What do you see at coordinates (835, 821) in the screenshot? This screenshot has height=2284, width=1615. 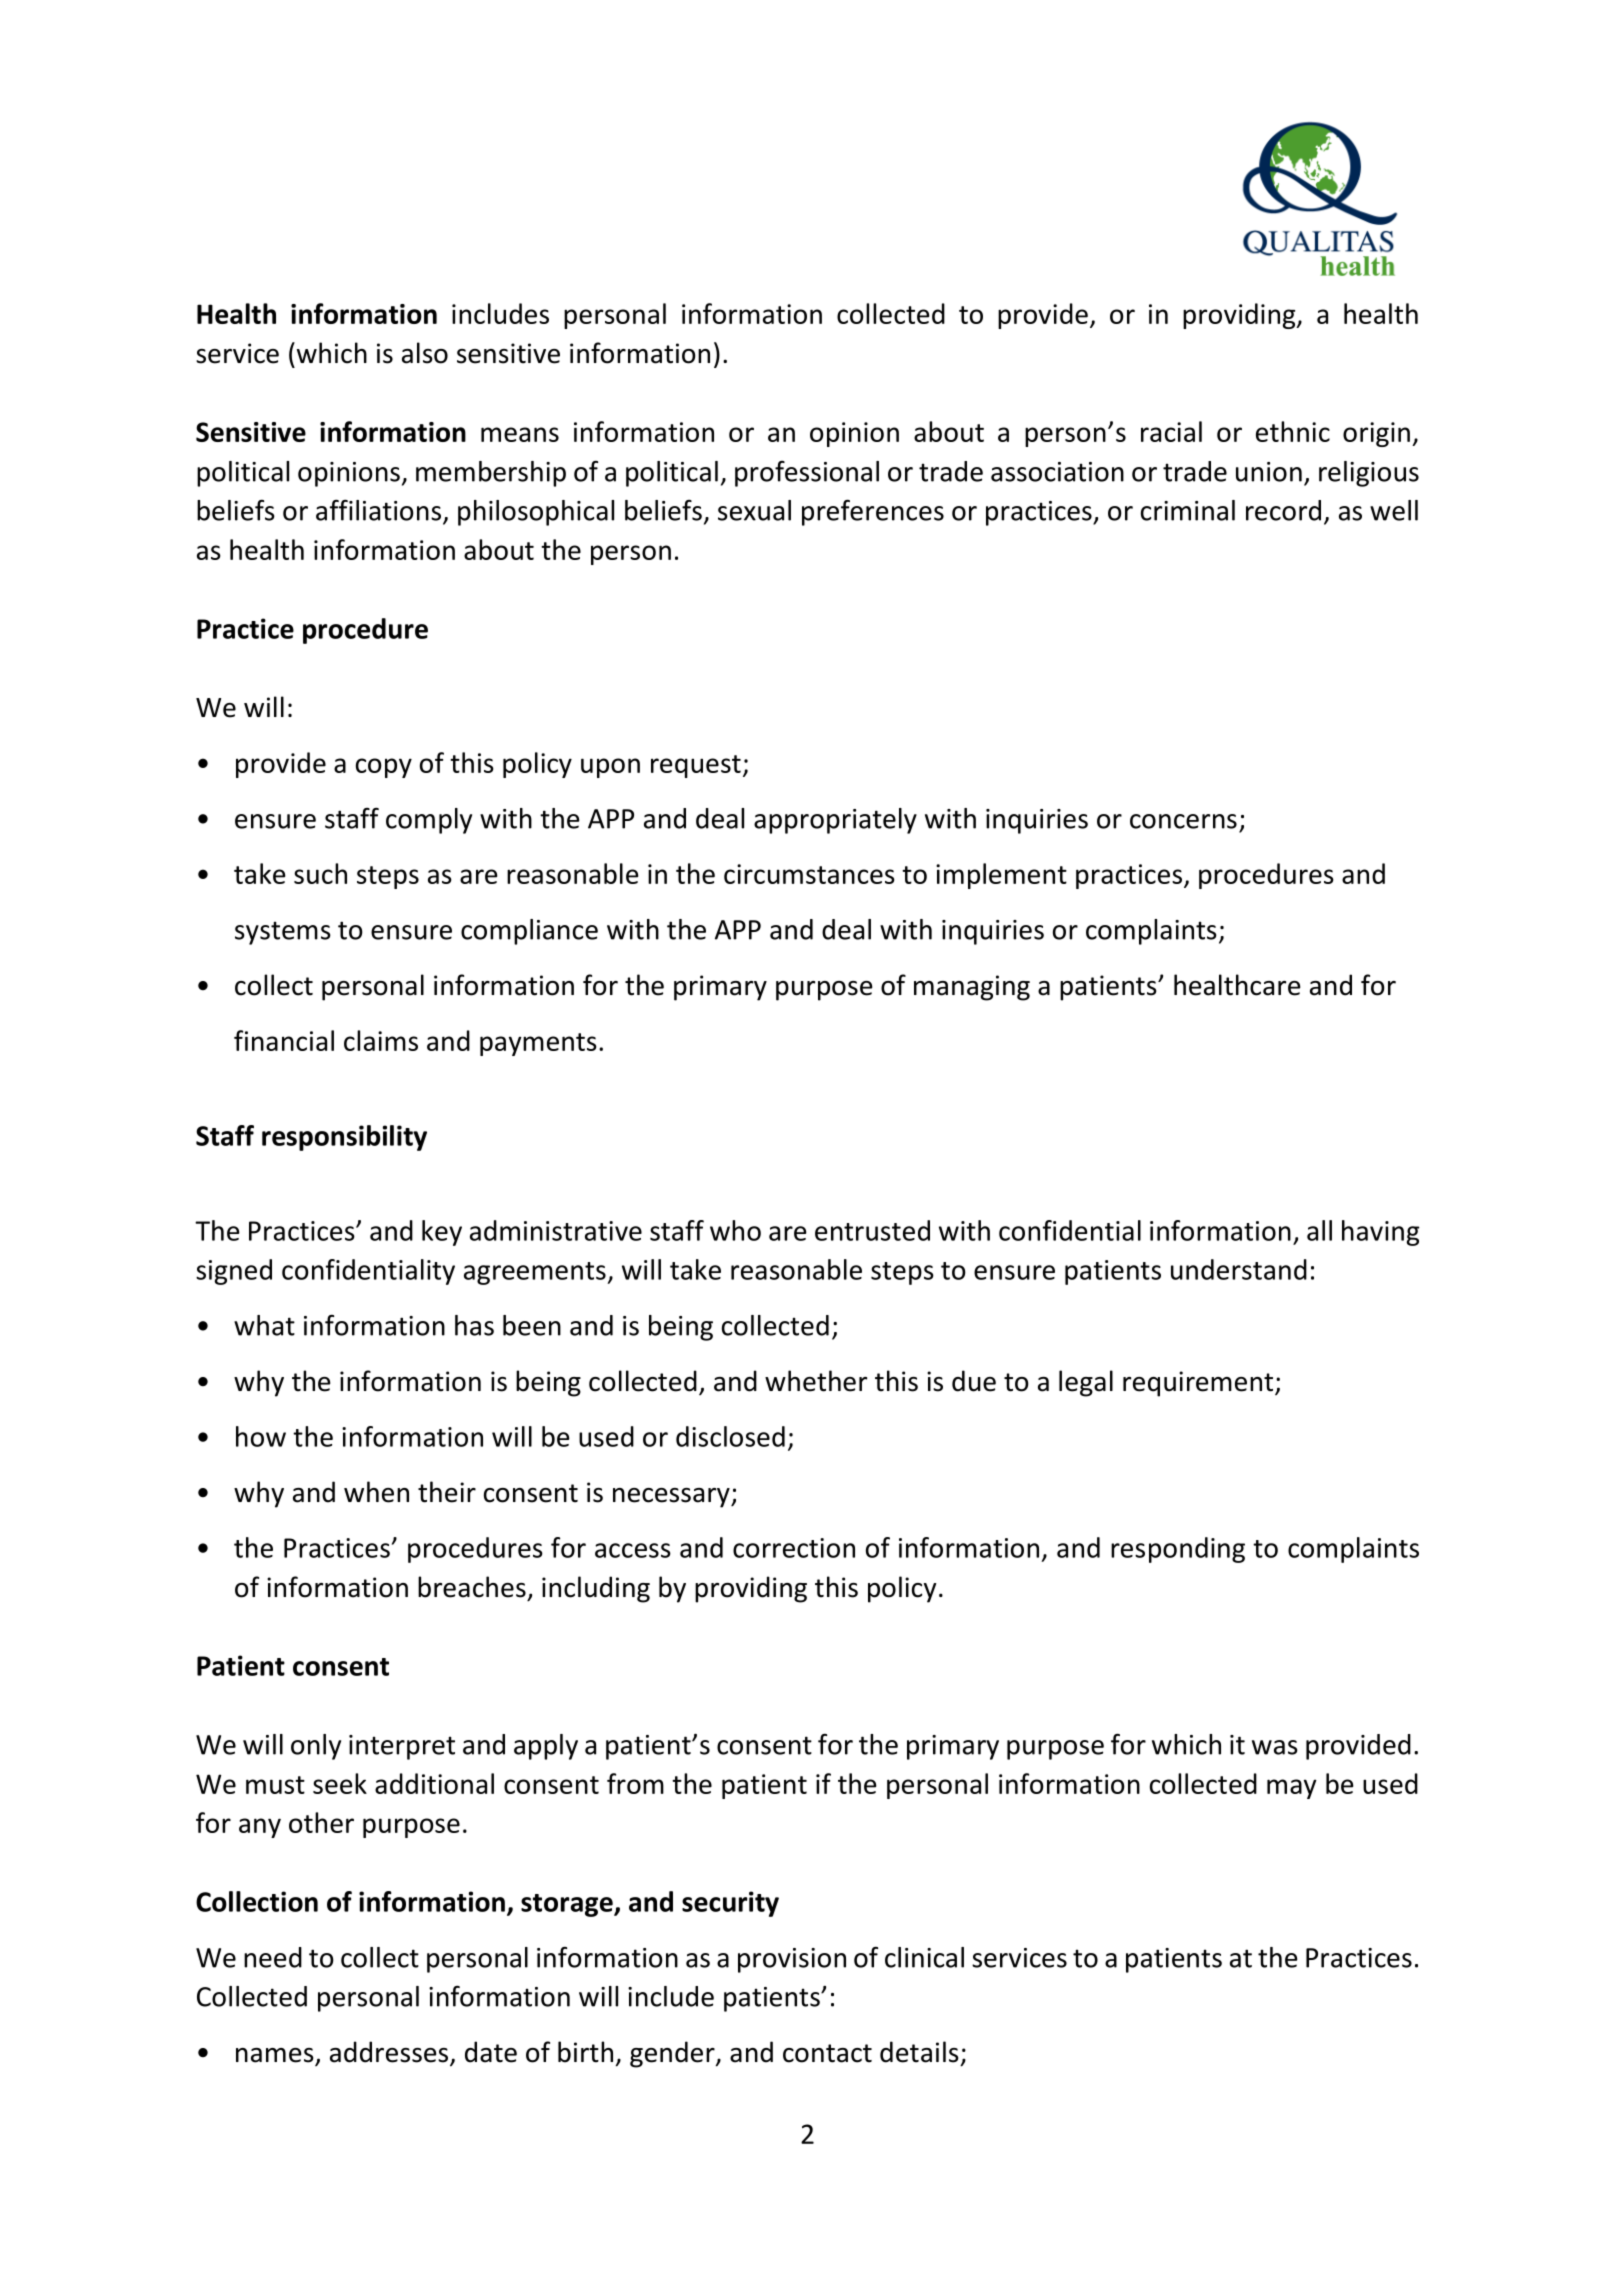 I see `appropriately` at bounding box center [835, 821].
